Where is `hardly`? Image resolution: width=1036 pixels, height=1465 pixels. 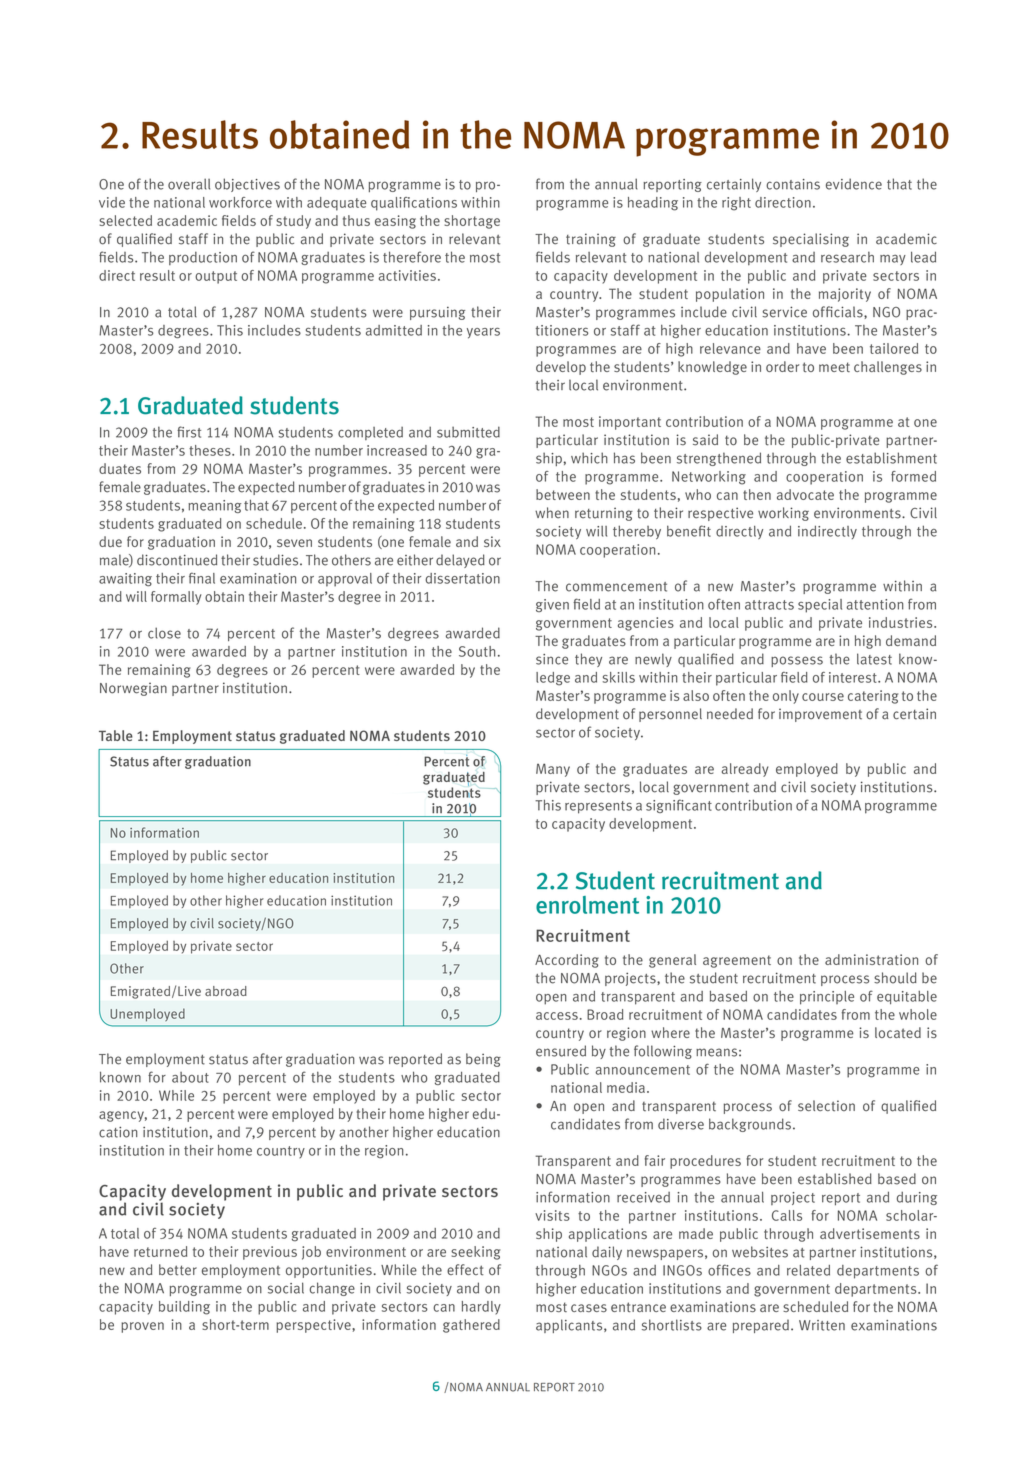
hardly is located at coordinates (481, 1308).
